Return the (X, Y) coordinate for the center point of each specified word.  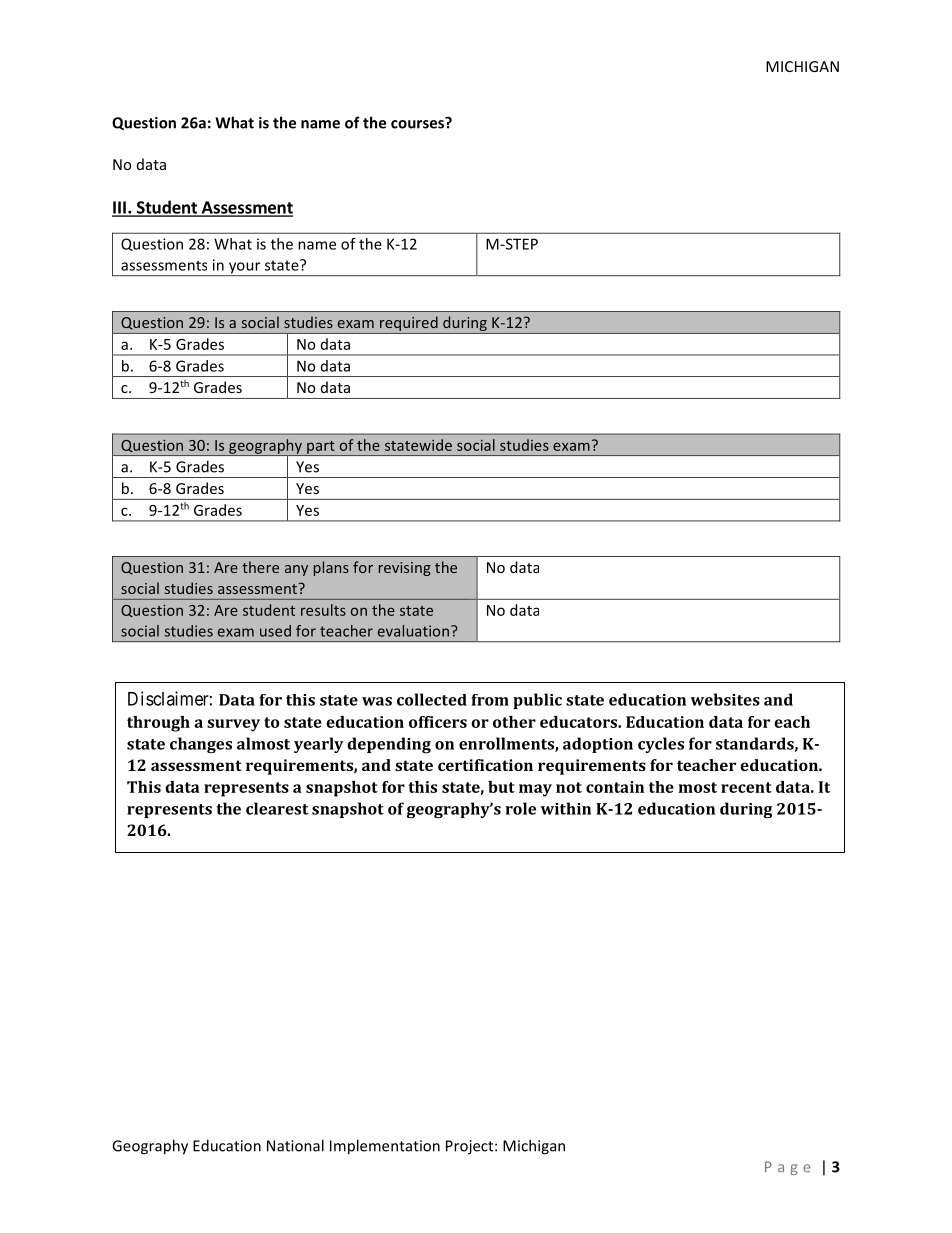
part (321, 448)
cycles (661, 745)
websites (725, 699)
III (120, 208)
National (295, 1145)
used (275, 631)
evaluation (413, 631)
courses (419, 123)
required (409, 325)
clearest (277, 808)
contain (615, 787)
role (520, 808)
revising (405, 569)
